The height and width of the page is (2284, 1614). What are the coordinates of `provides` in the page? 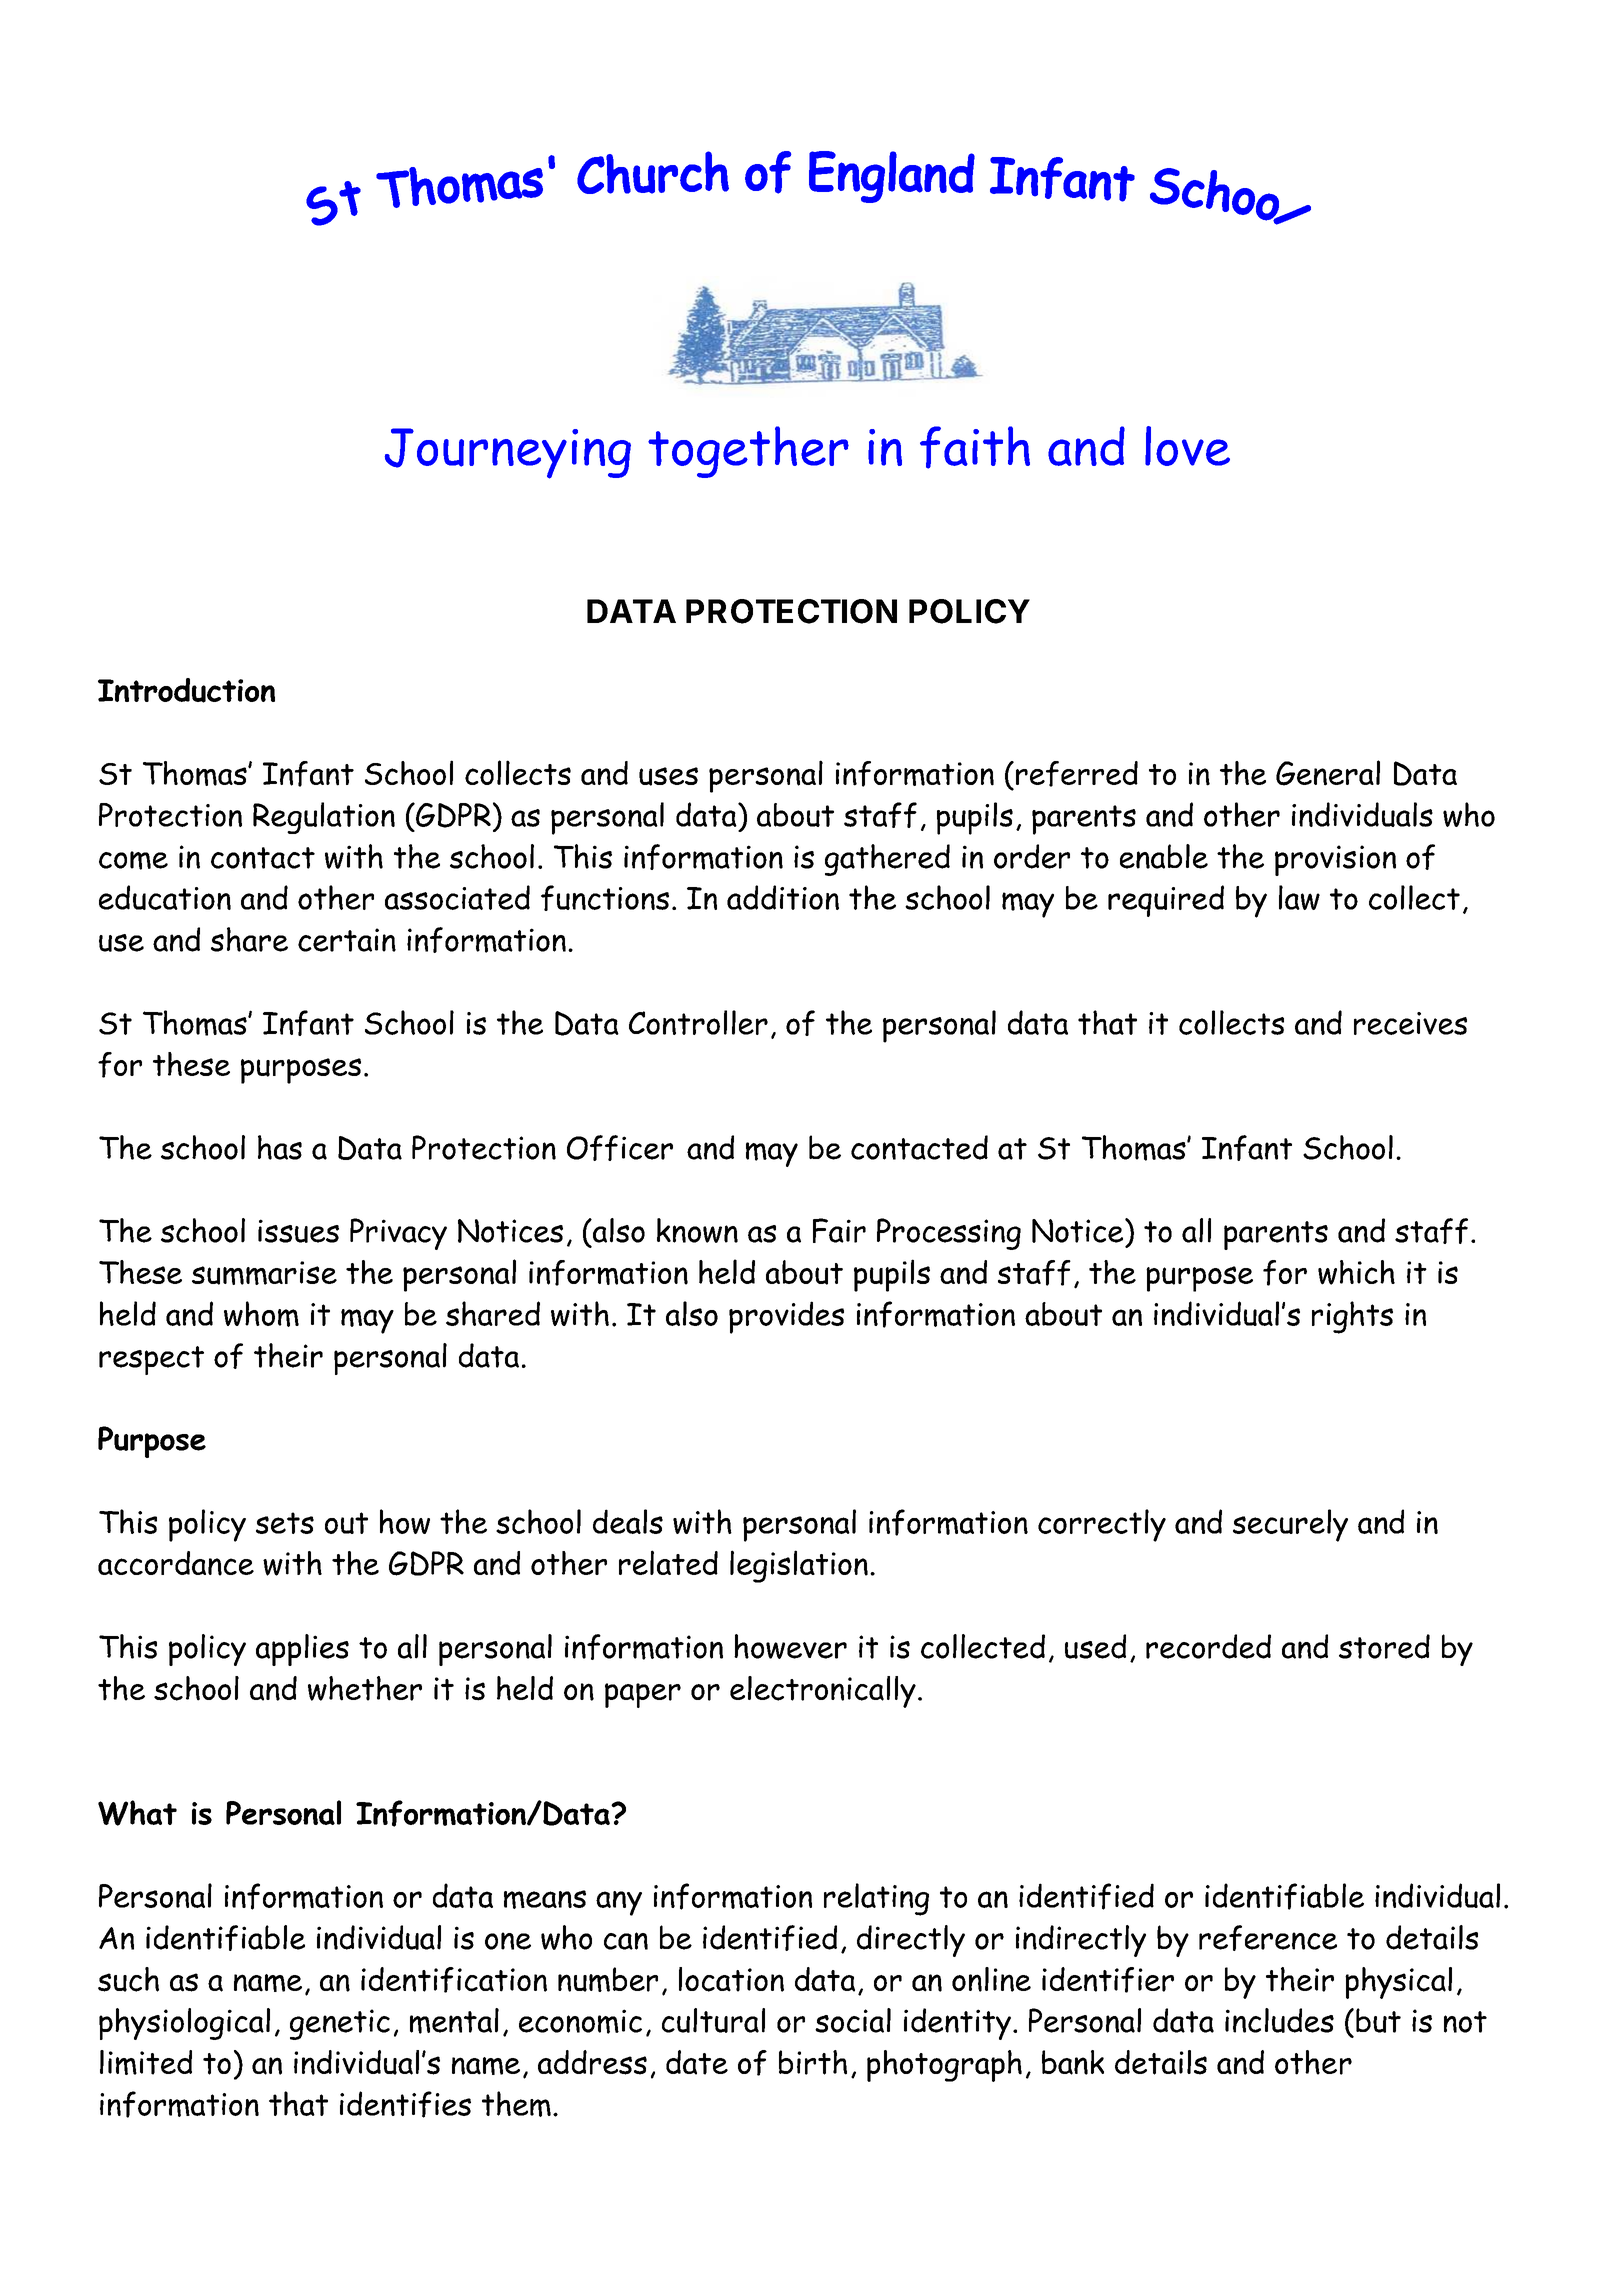 It's located at (786, 1317).
